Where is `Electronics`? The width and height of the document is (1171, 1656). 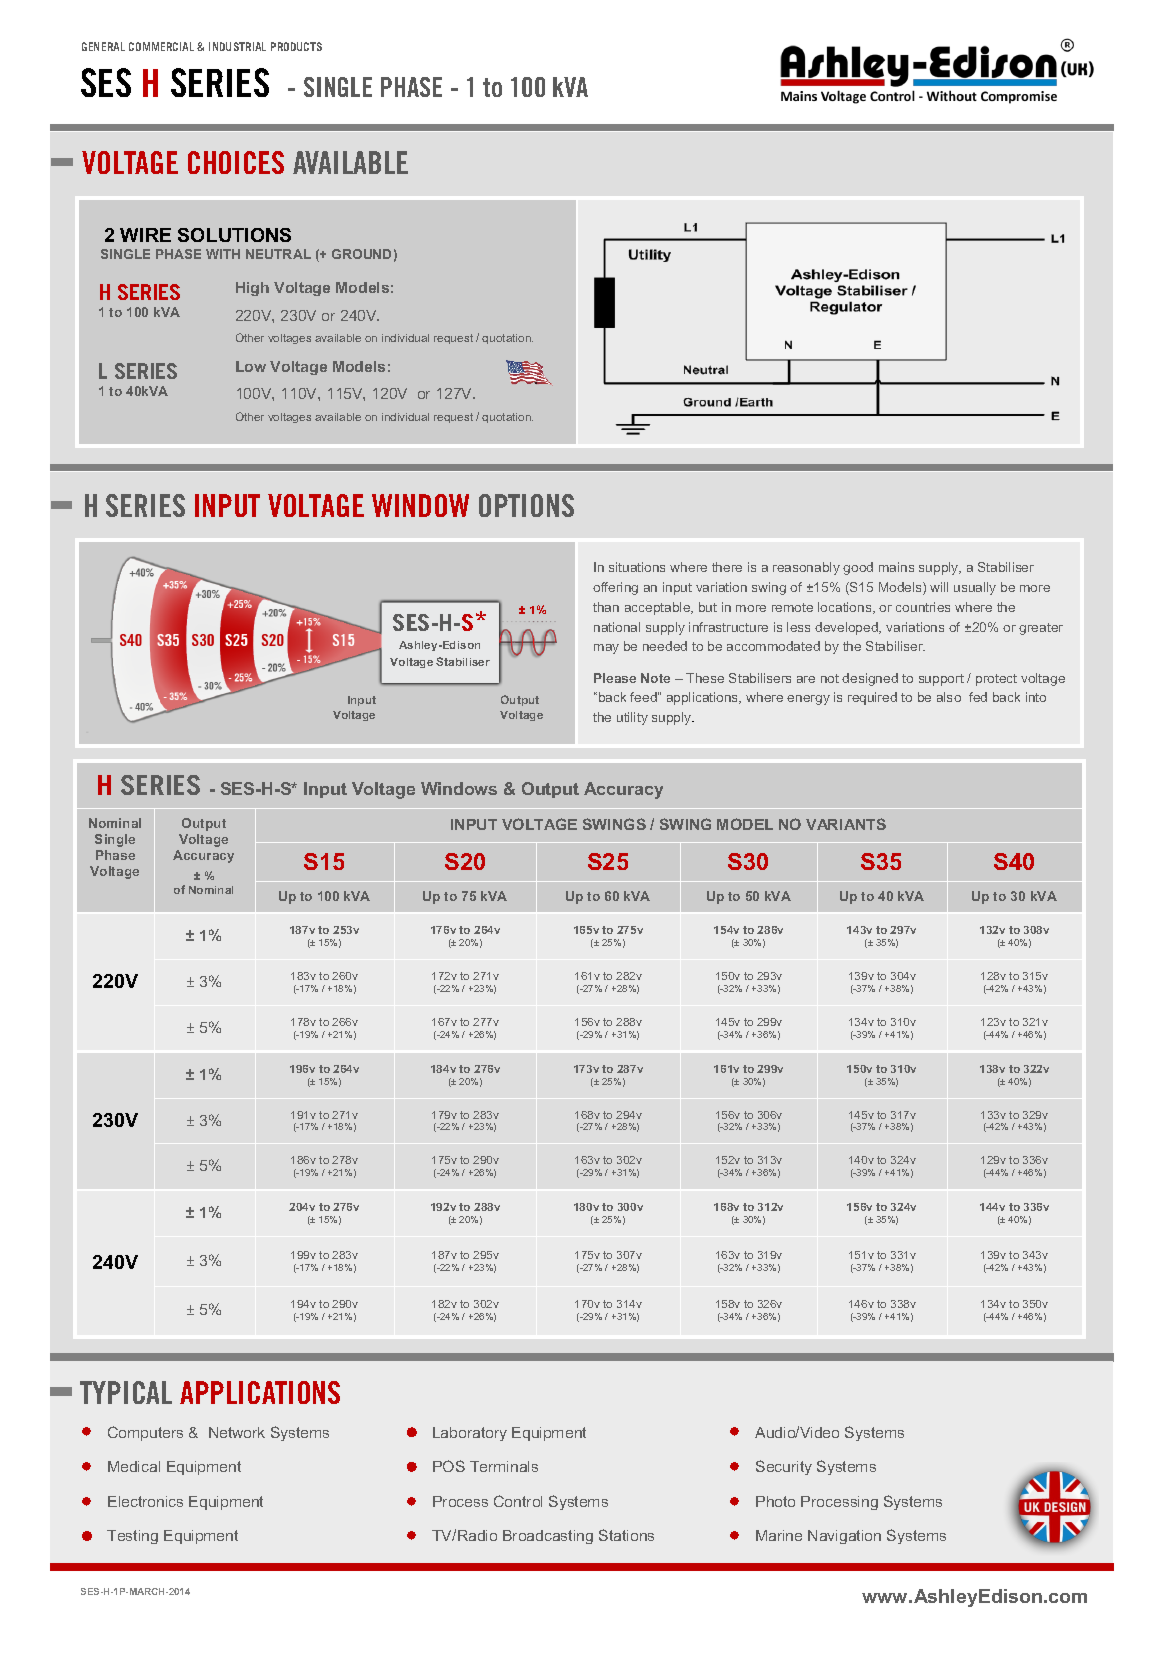 Electronics is located at coordinates (145, 1501).
